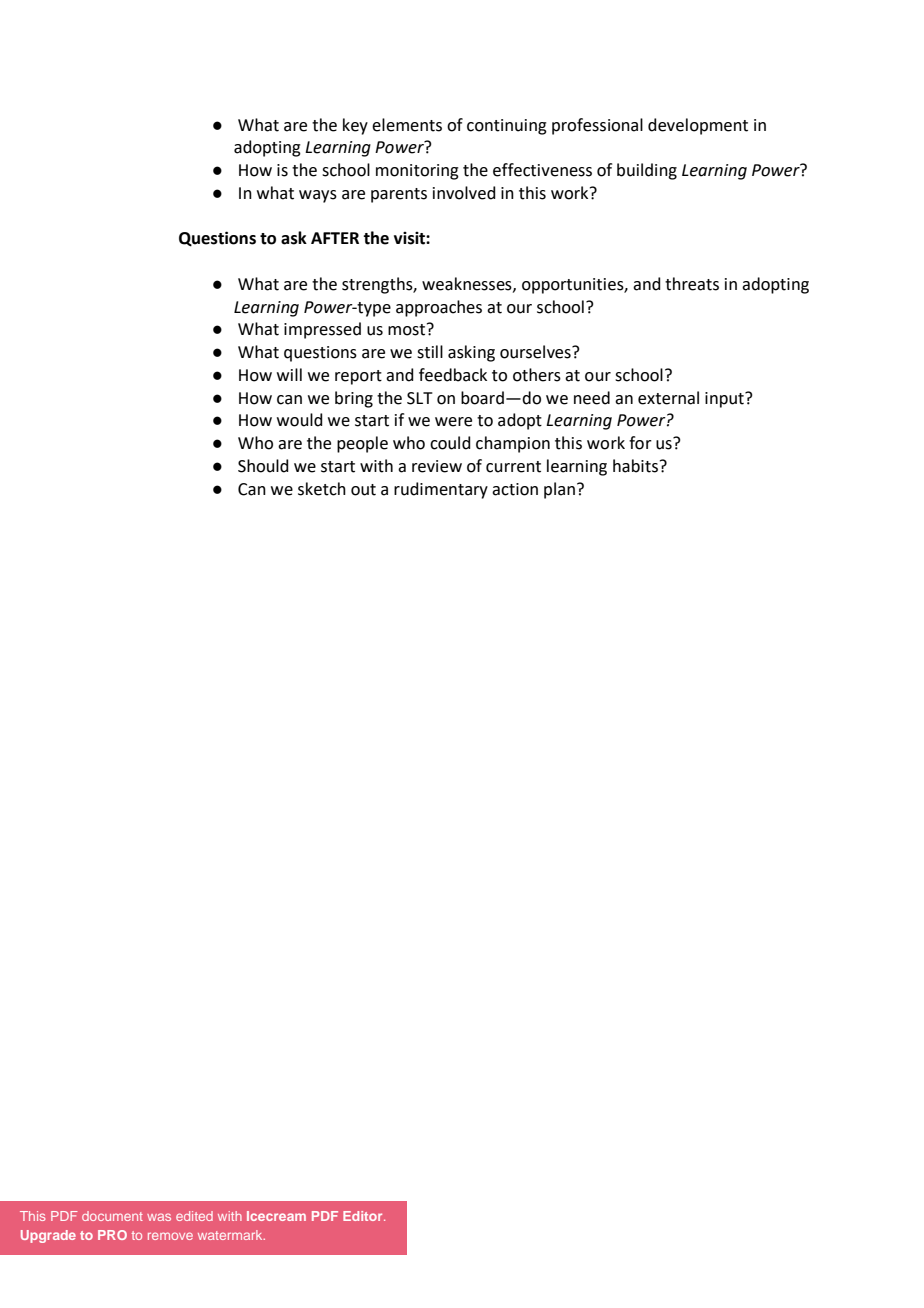 This document has width=924, height=1308. What do you see at coordinates (194, 1216) in the document?
I see `edited` at bounding box center [194, 1216].
